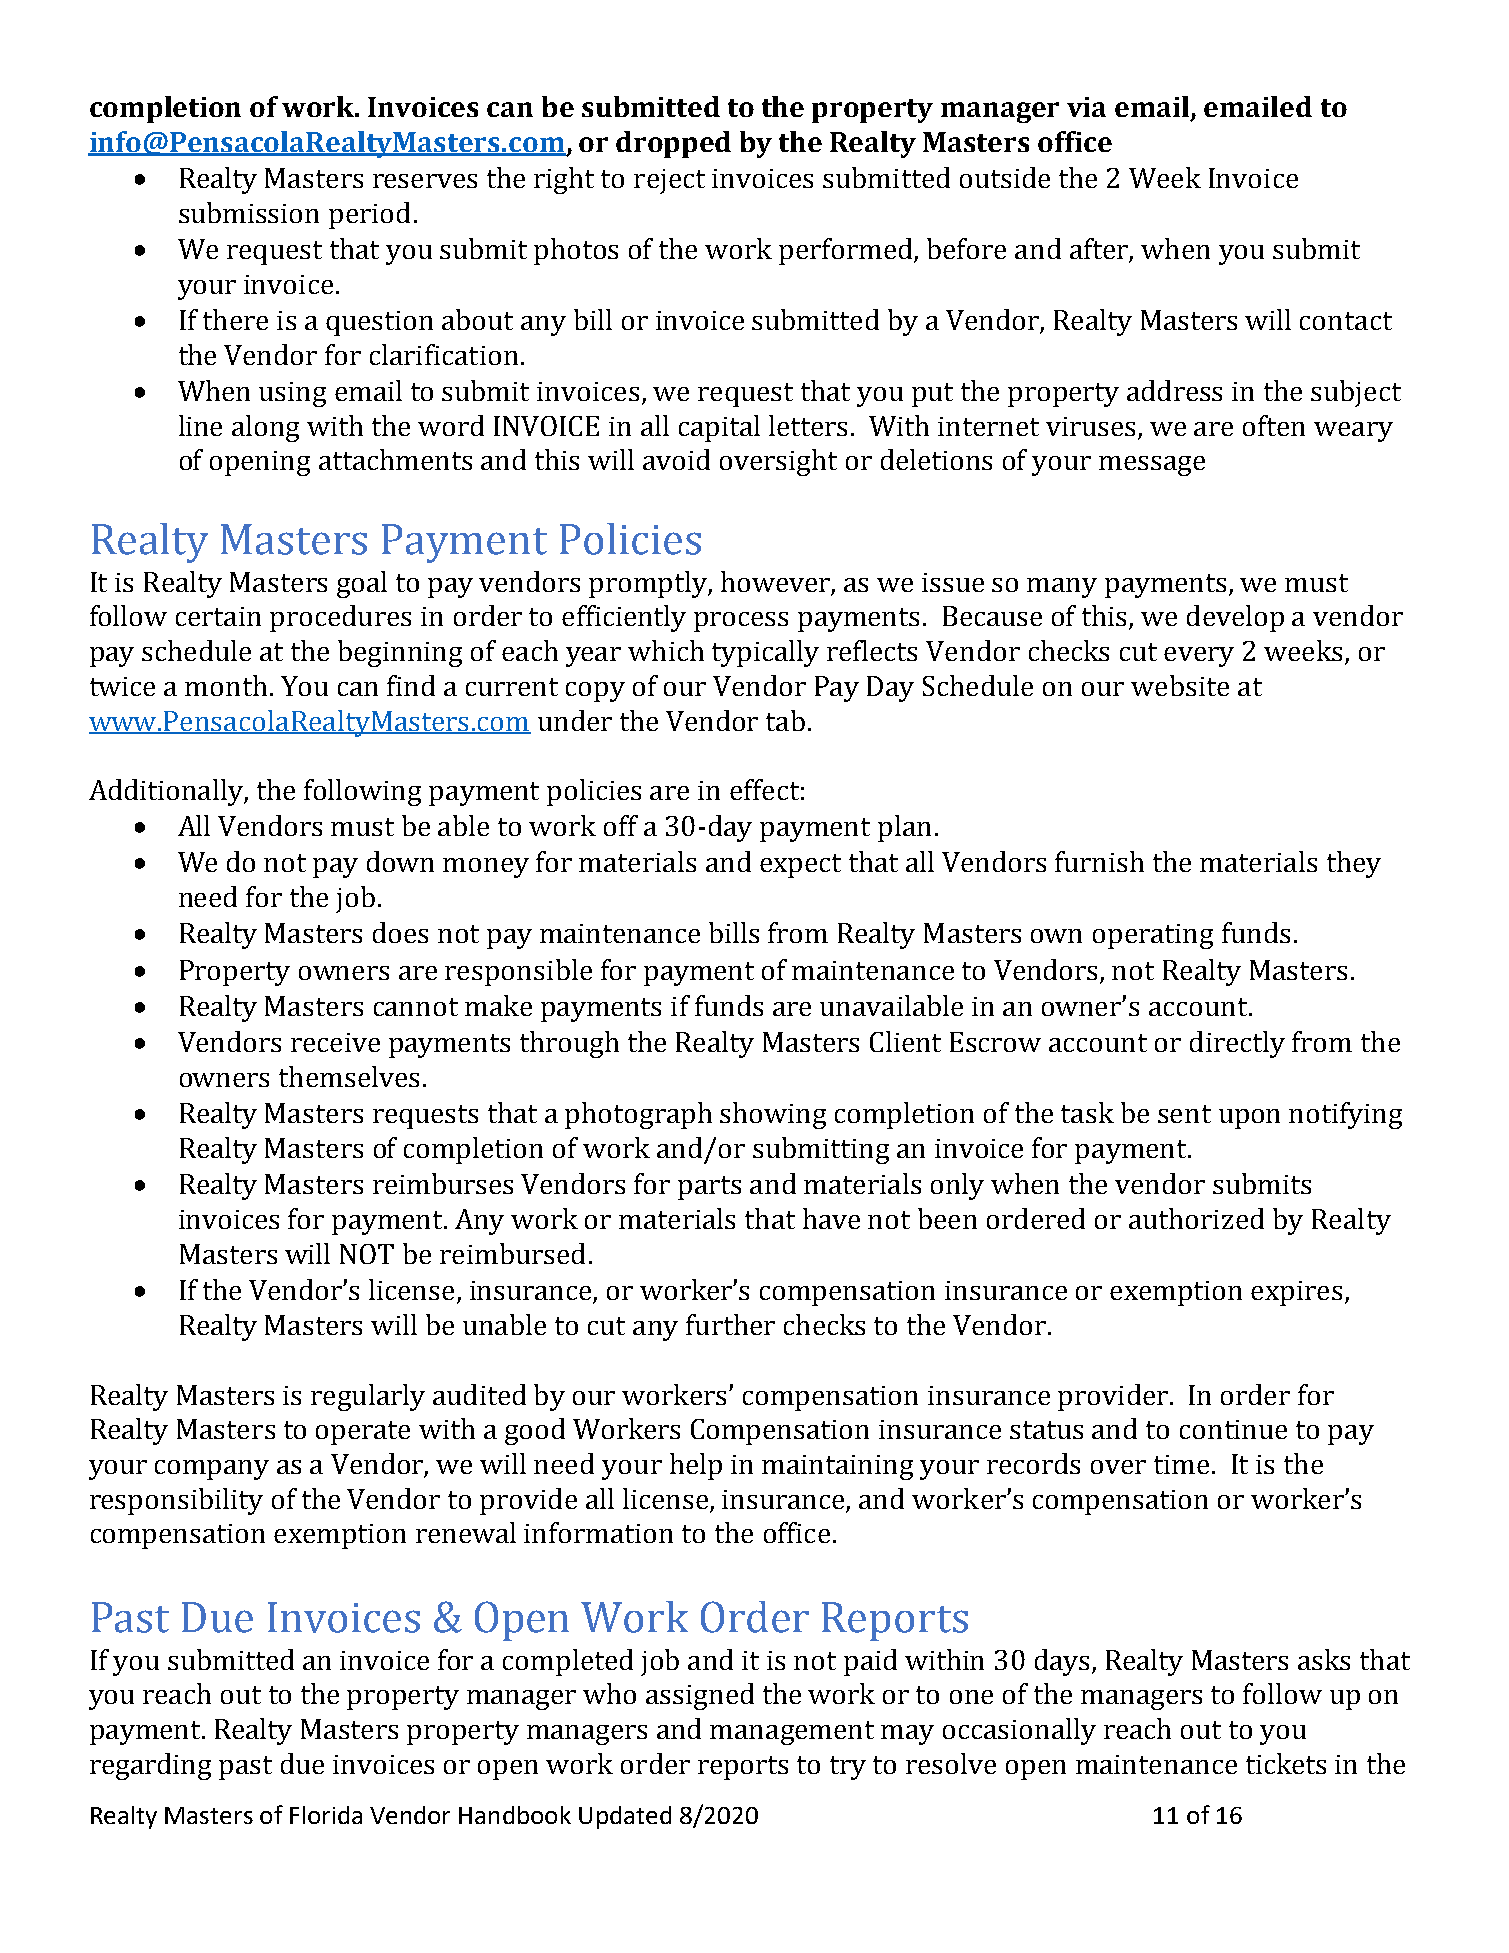 The width and height of the page is (1509, 1953). Describe the element at coordinates (218, 616) in the page. I see `certain` at that location.
